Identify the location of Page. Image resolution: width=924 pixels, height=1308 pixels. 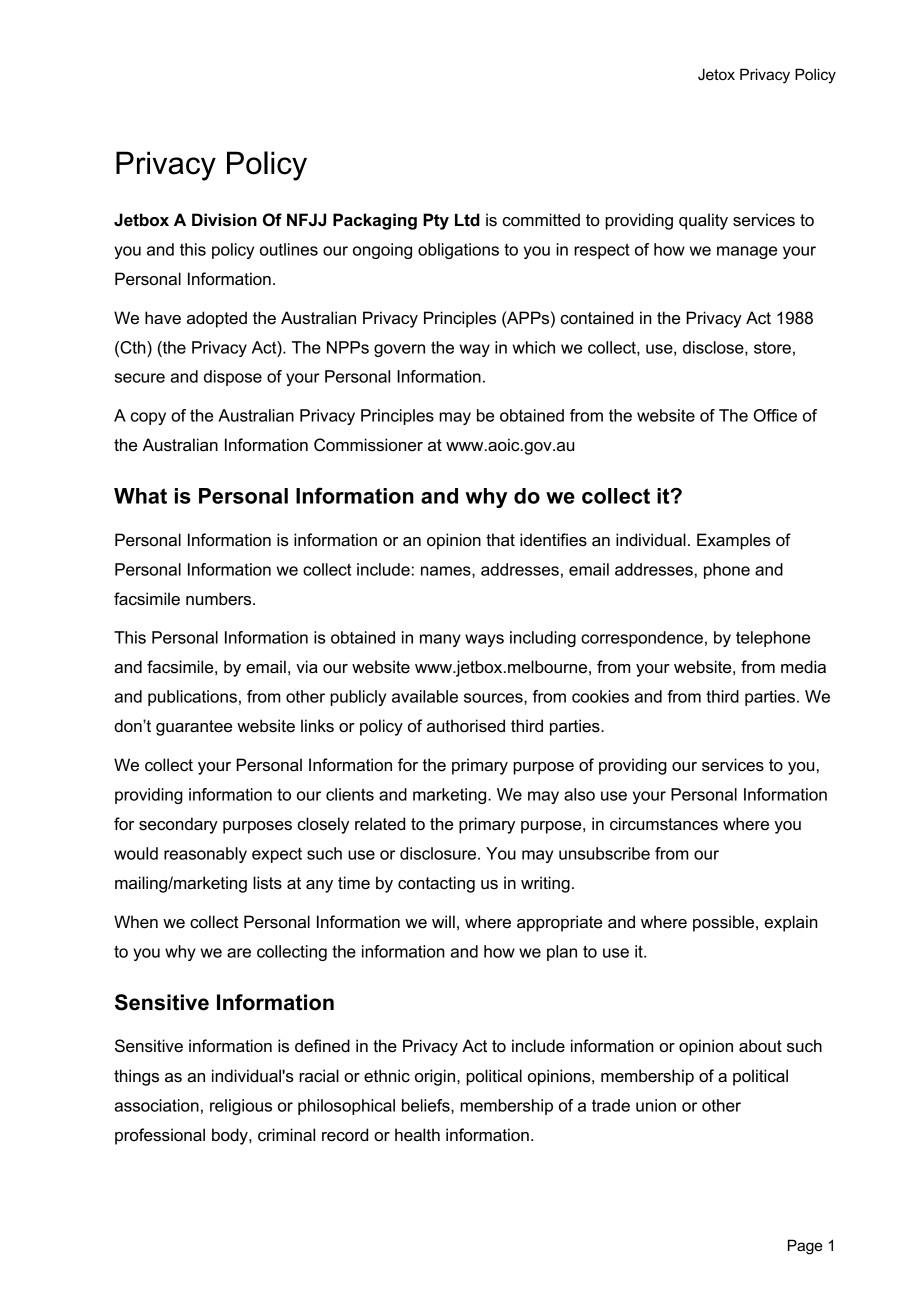
(805, 1247).
